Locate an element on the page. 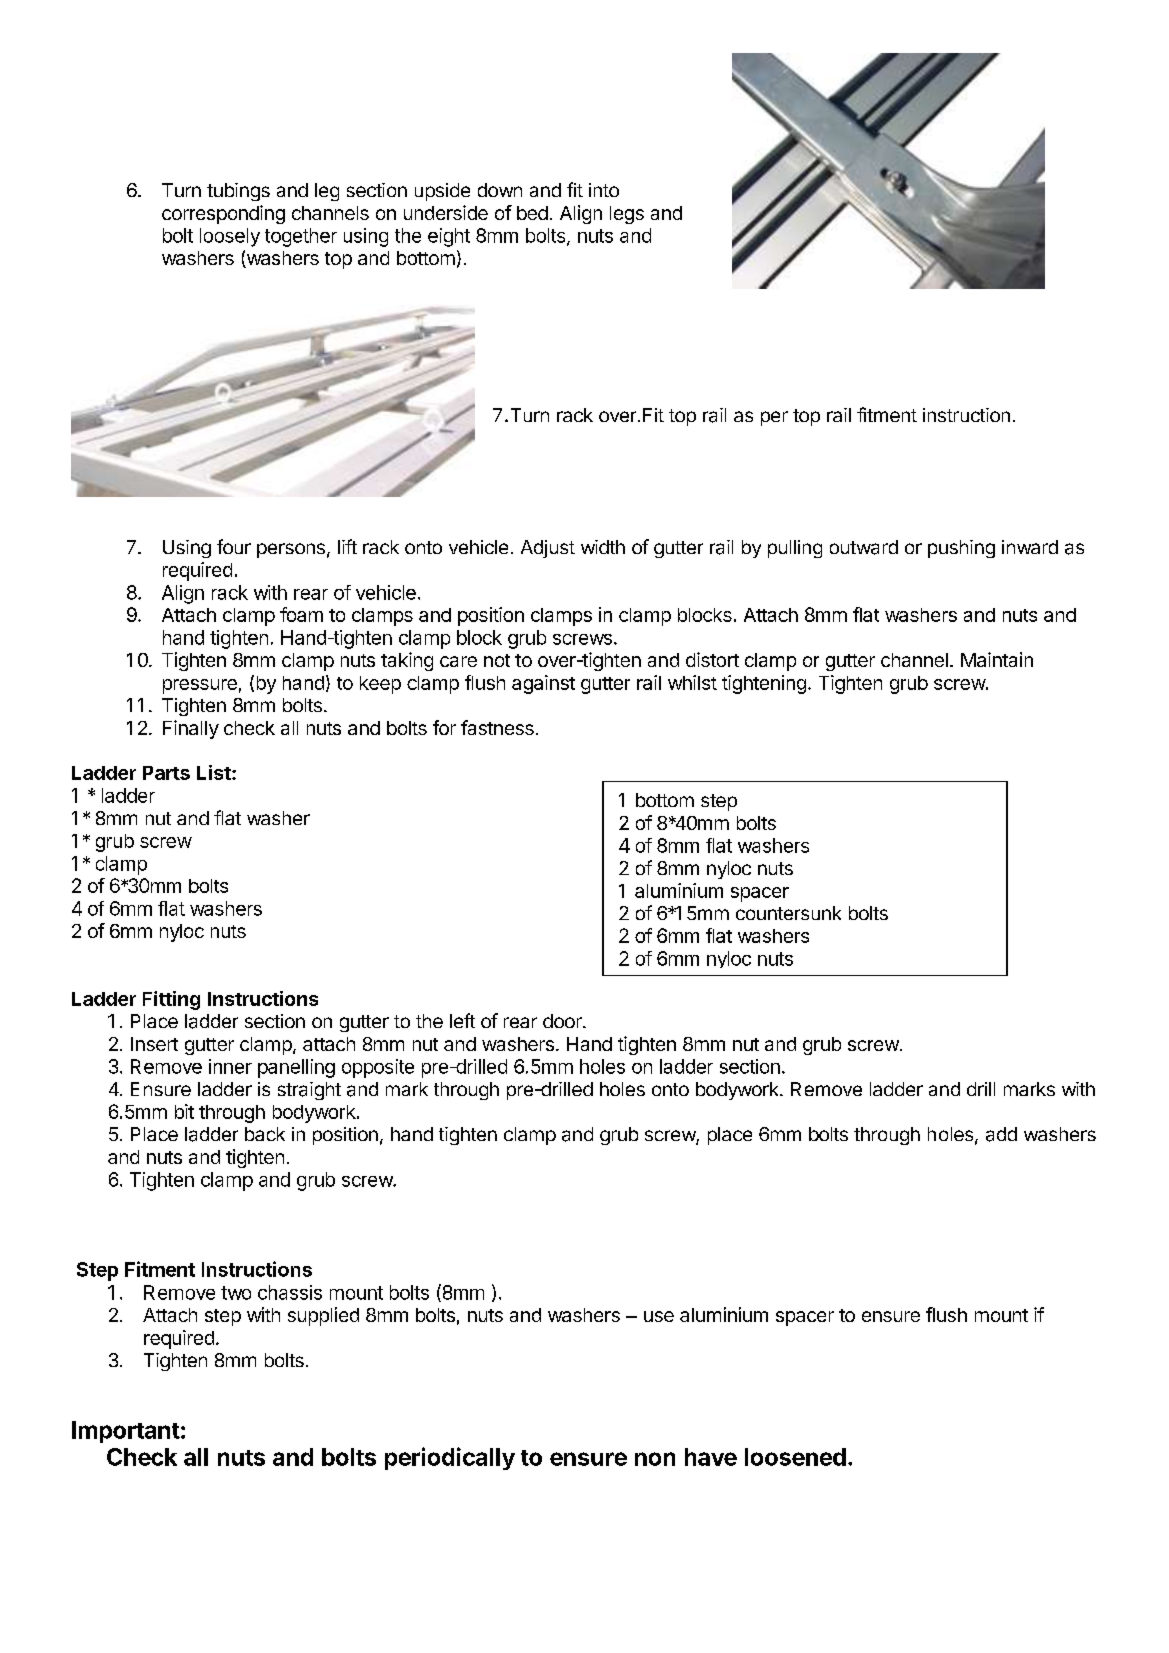 The height and width of the document is (1653, 1169). List is located at coordinates (215, 772).
